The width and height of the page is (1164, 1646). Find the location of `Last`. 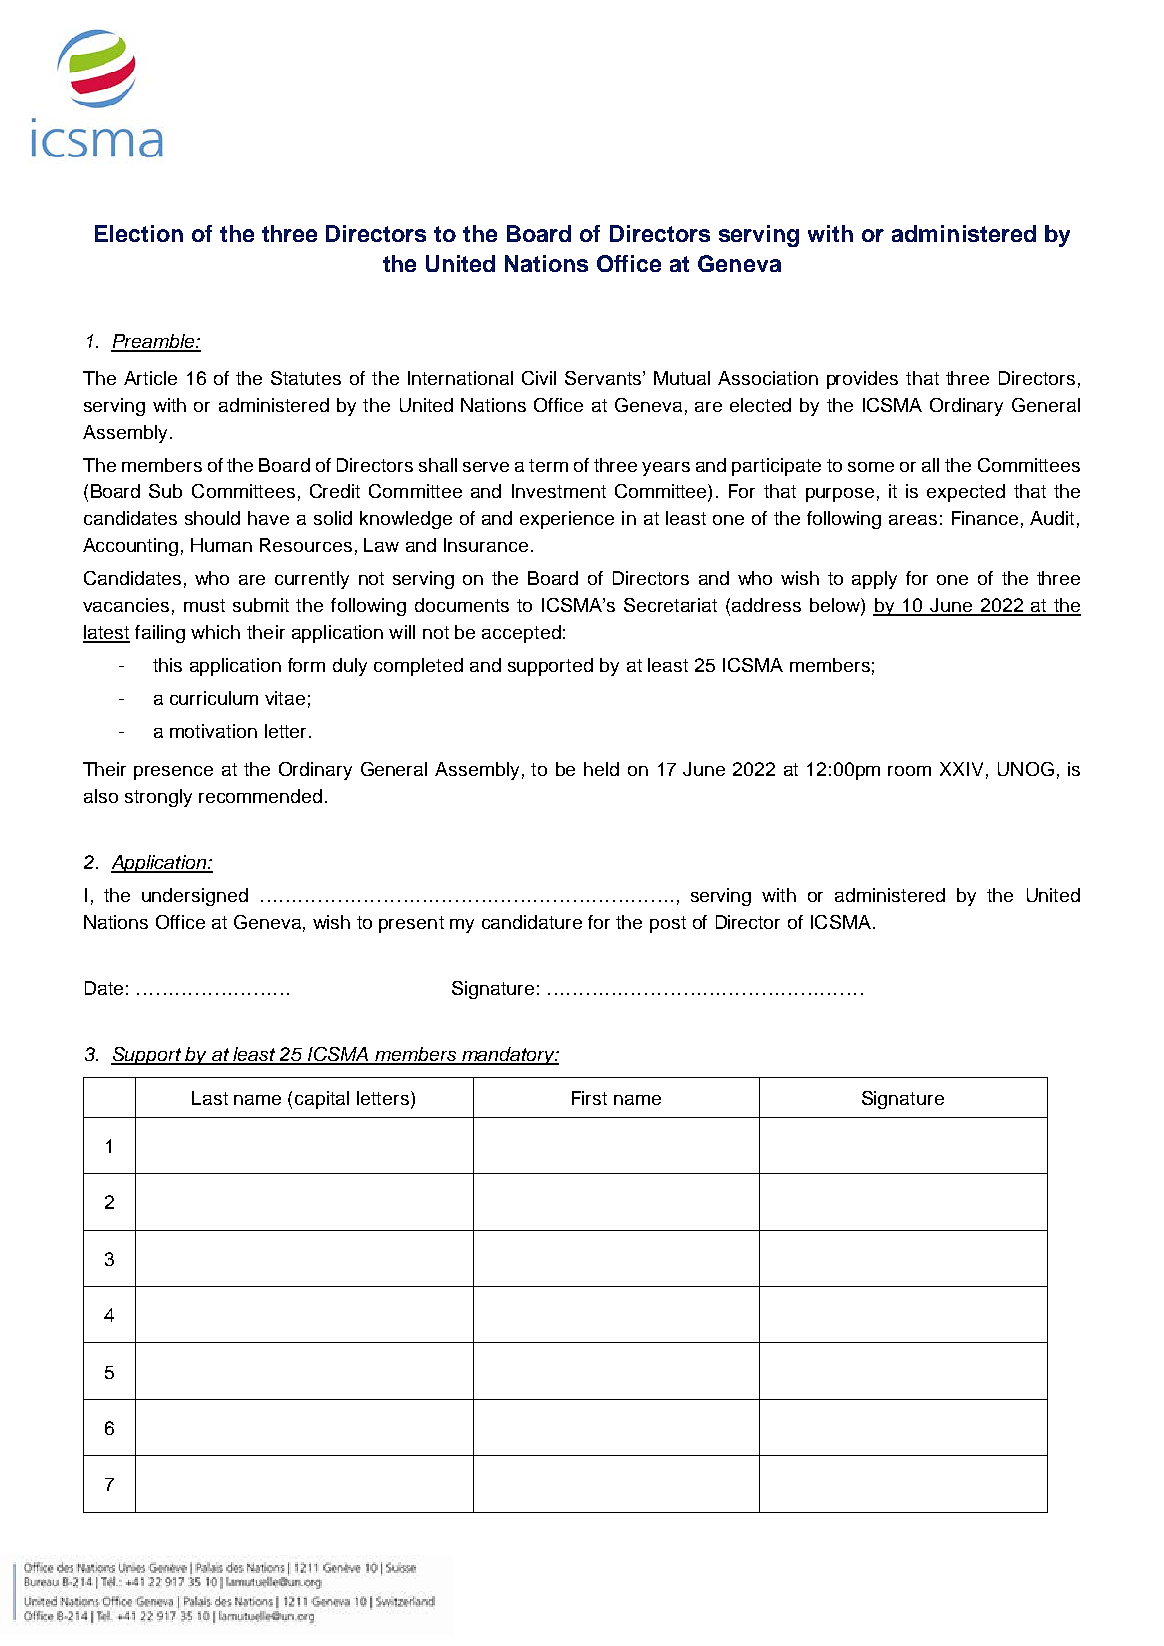

Last is located at coordinates (210, 1098).
